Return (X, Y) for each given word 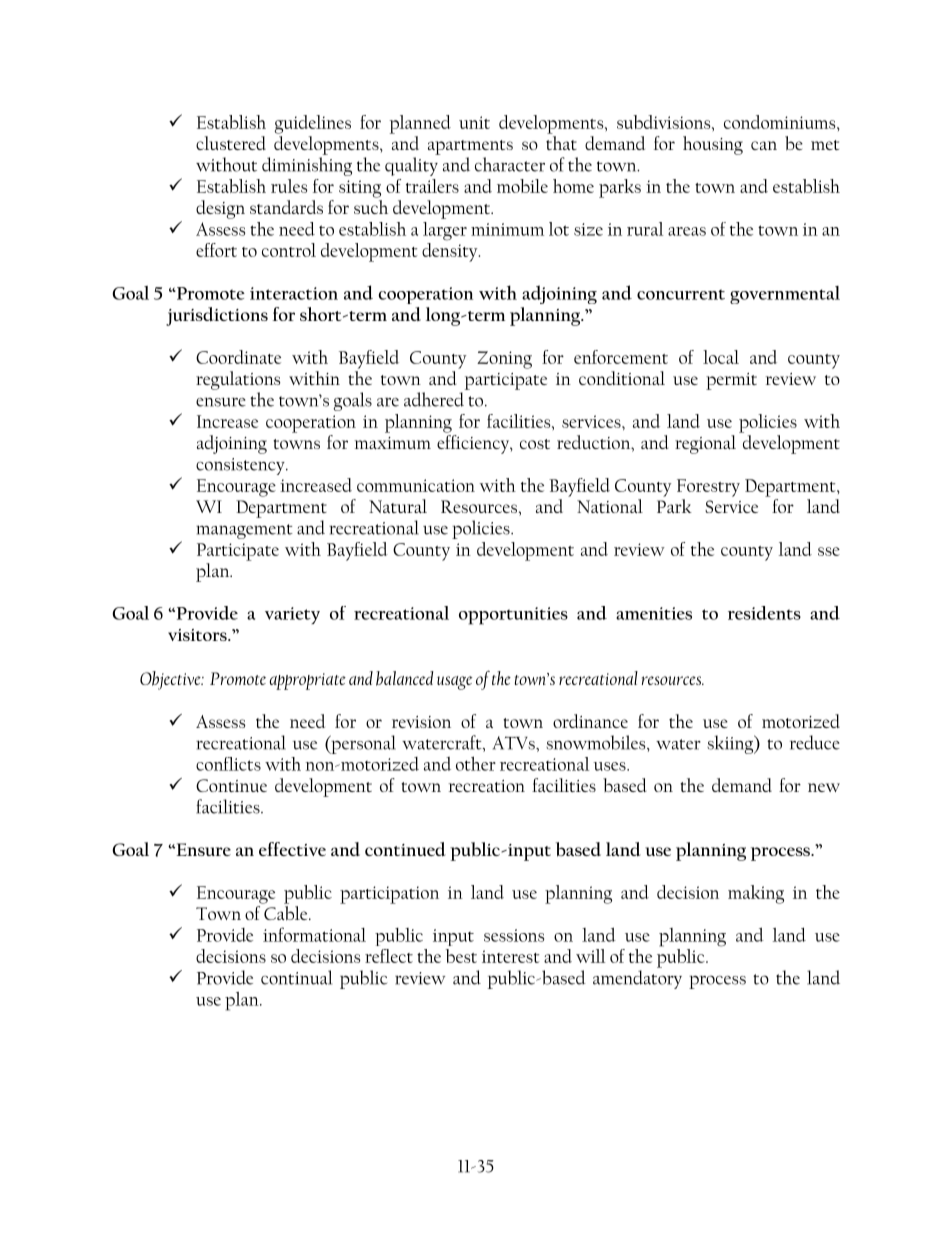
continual (296, 977)
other (476, 763)
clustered (231, 143)
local (721, 357)
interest (511, 956)
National (610, 506)
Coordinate (238, 357)
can (764, 145)
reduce (815, 742)
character (510, 164)
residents (764, 613)
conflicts (228, 764)
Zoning (504, 360)
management (244, 531)
